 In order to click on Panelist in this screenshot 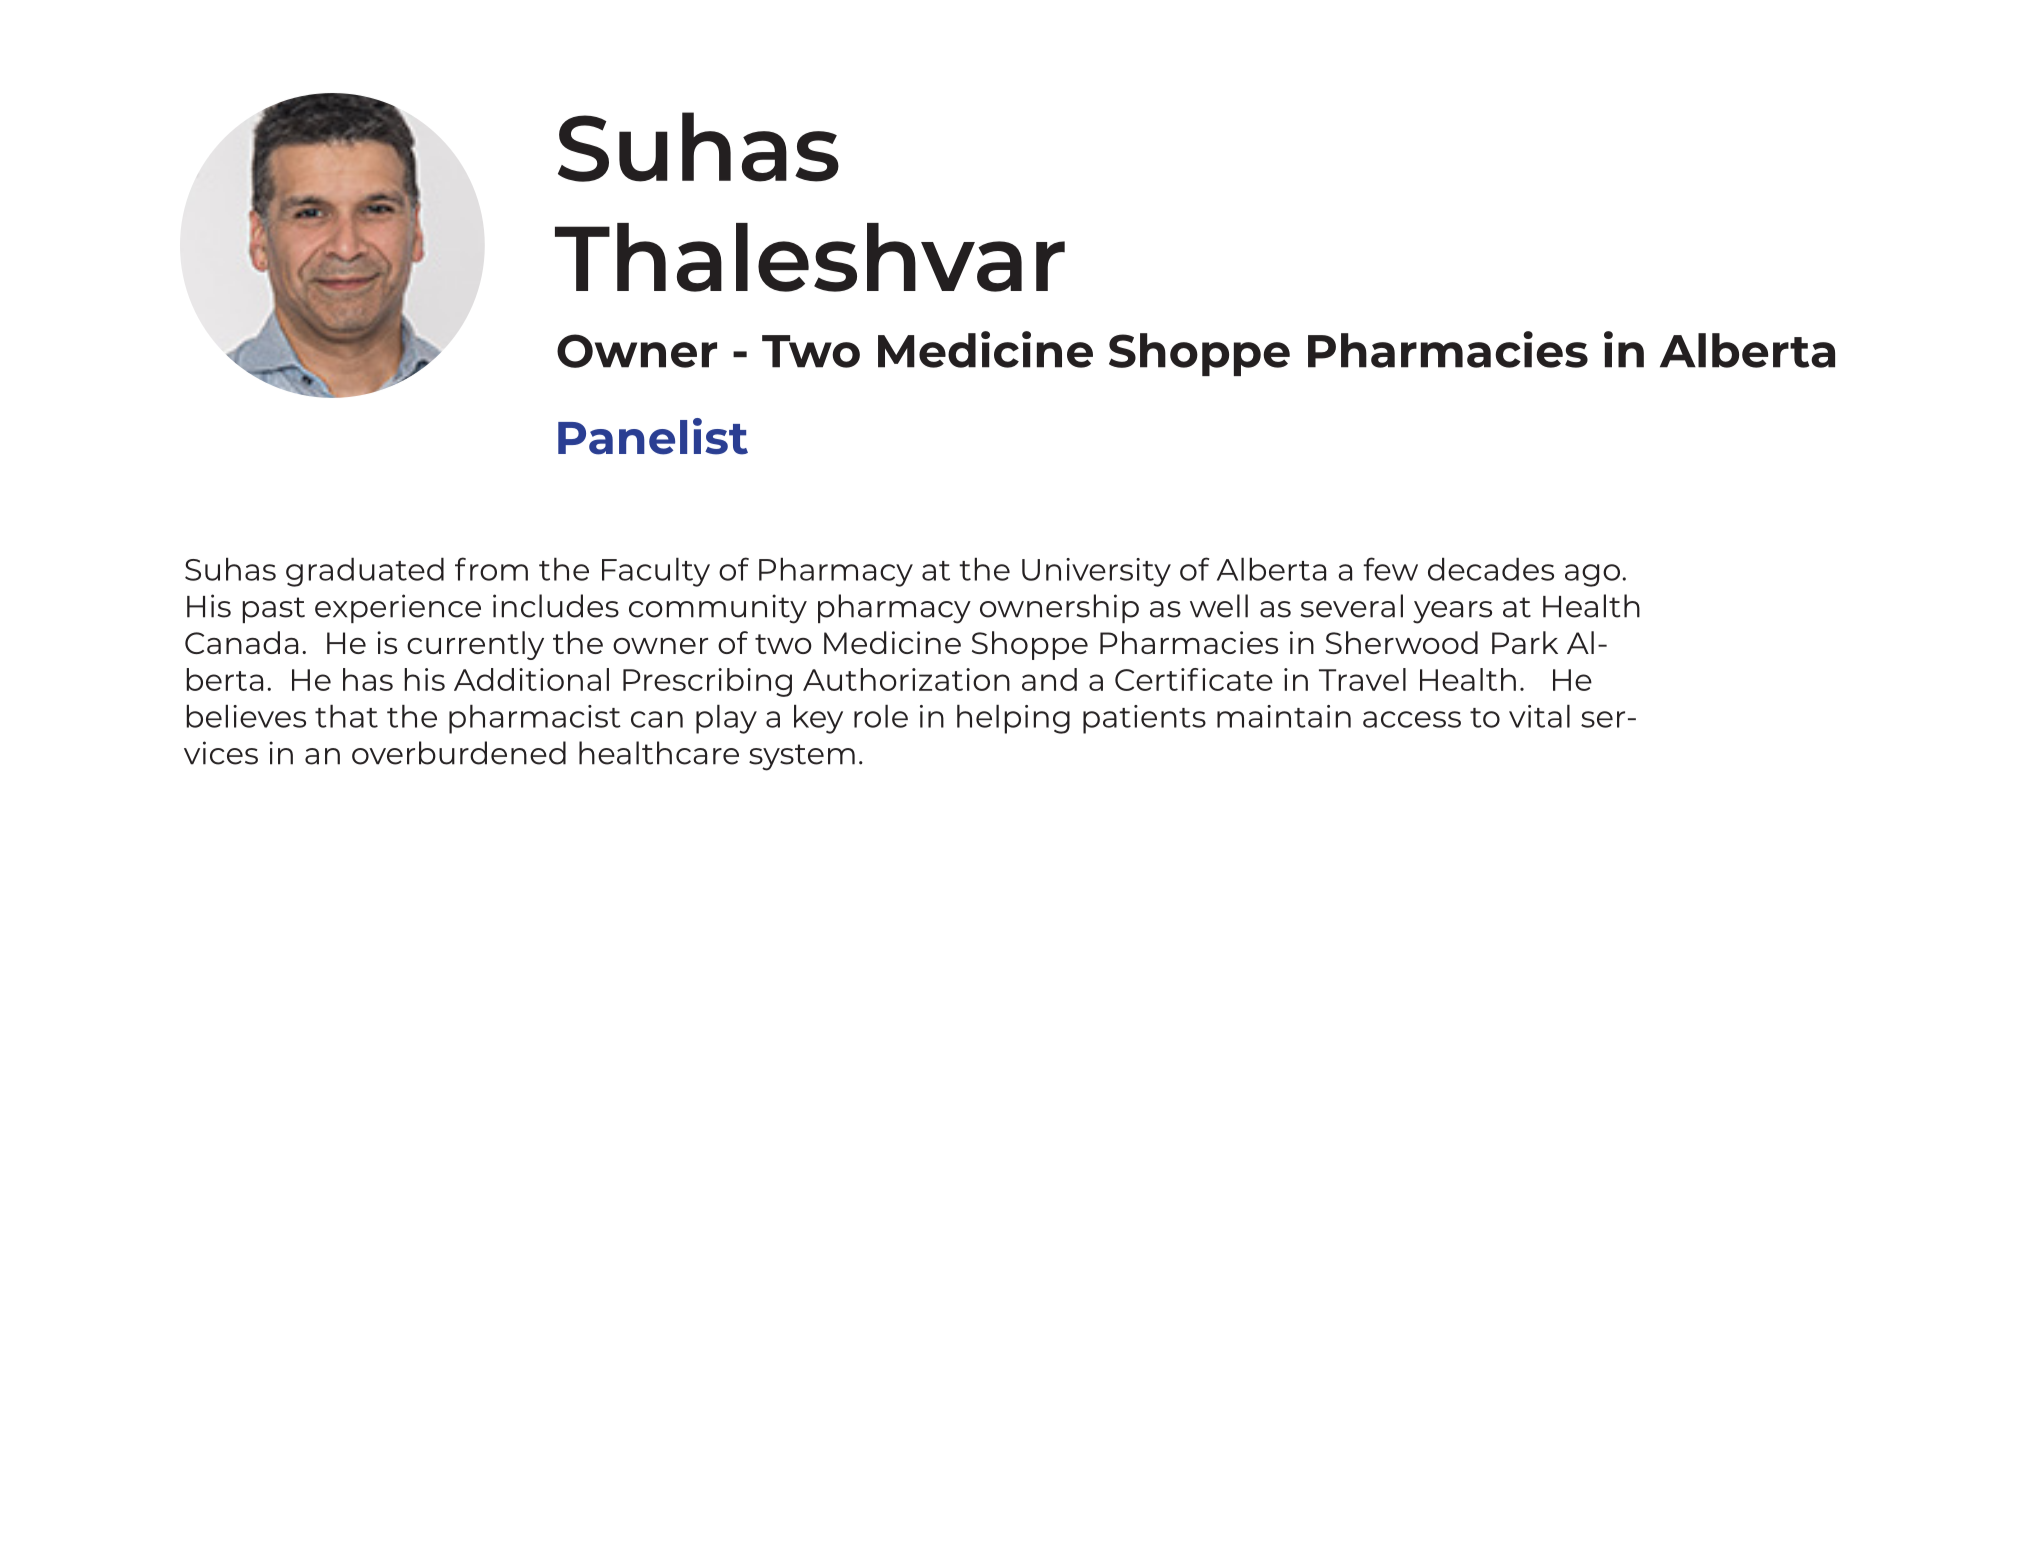, I will do `click(653, 436)`.
